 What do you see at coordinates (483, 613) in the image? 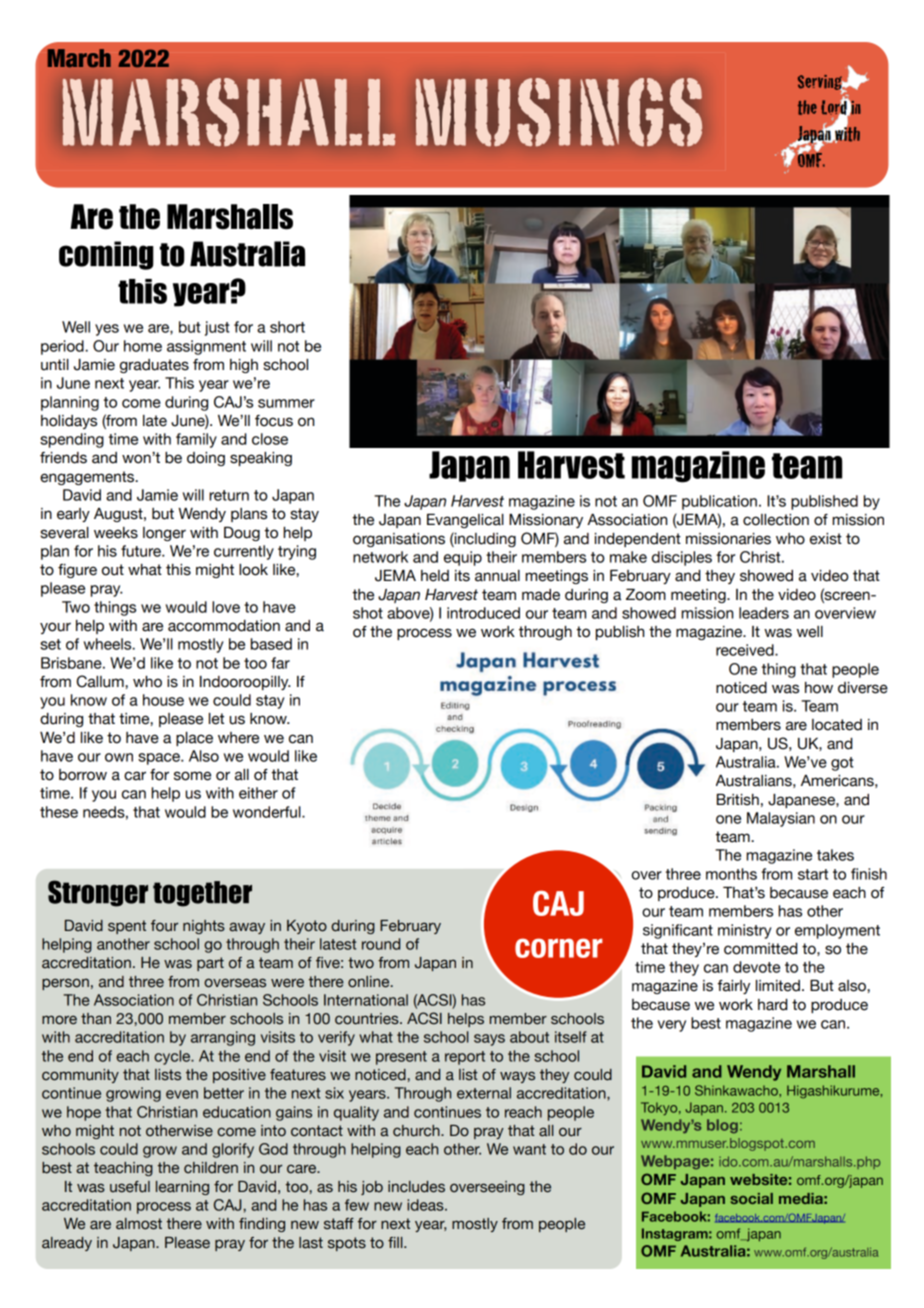
I see `introduced` at bounding box center [483, 613].
